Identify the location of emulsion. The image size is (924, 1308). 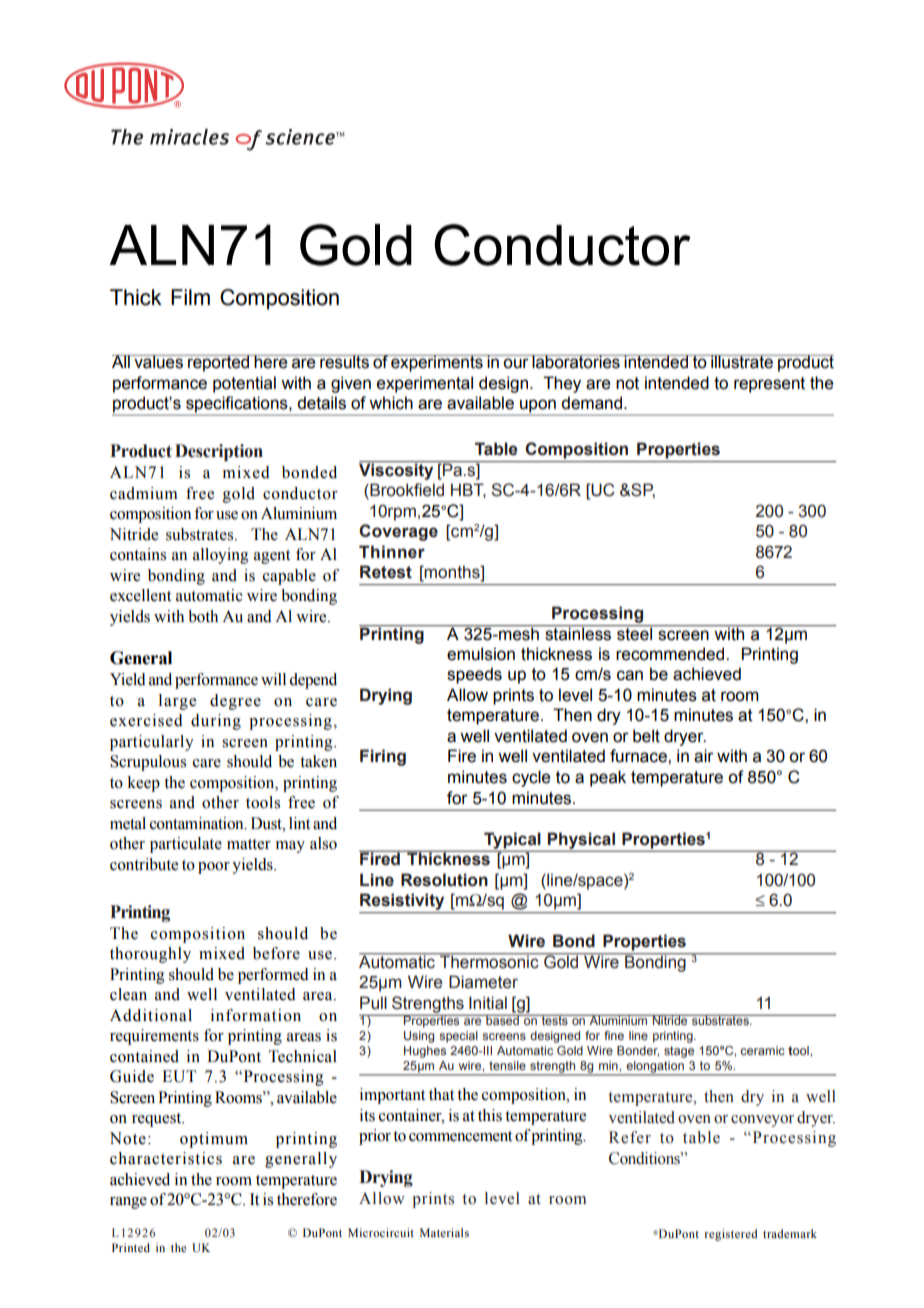
(481, 654).
